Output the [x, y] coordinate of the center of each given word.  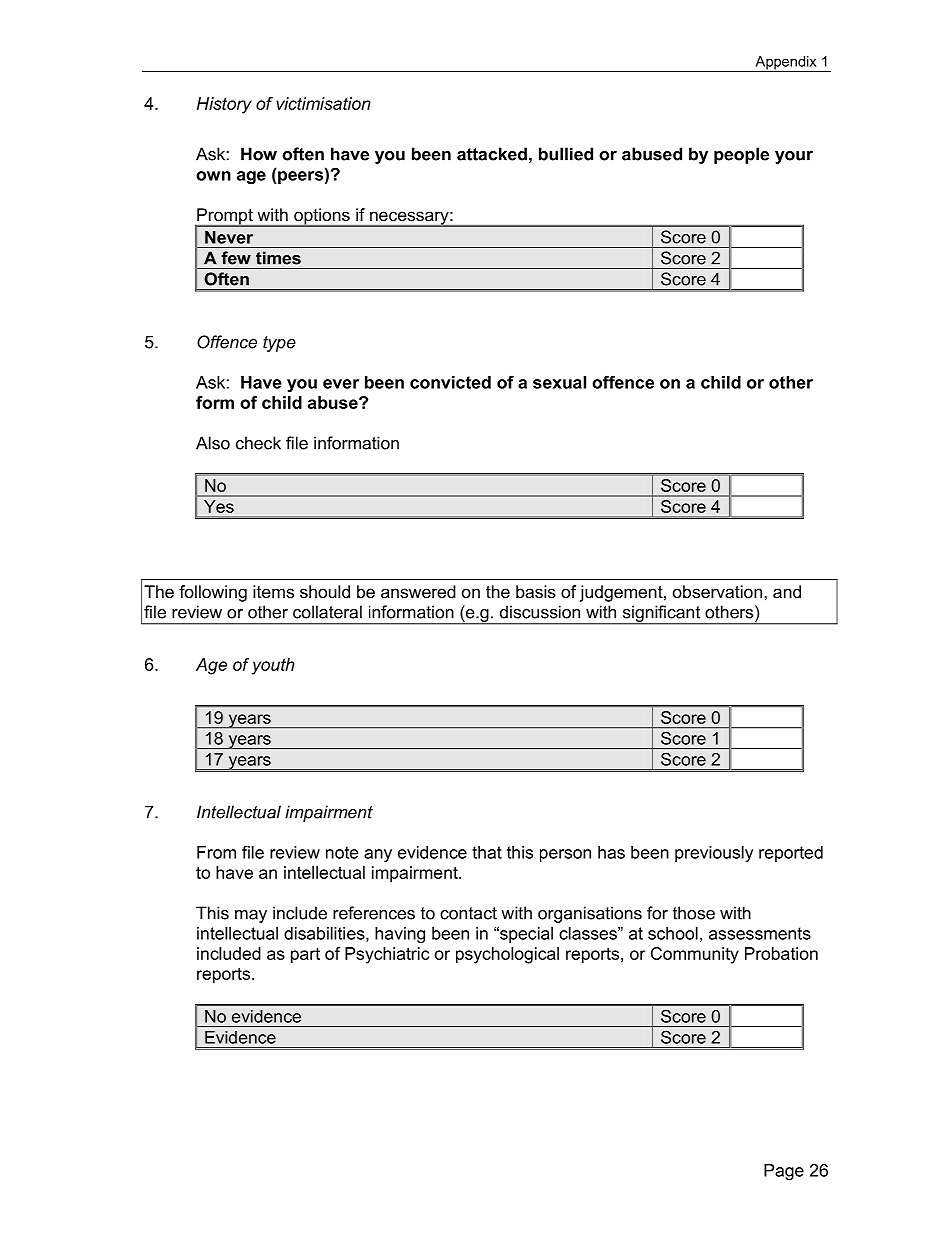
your [794, 157]
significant [661, 614]
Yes [219, 506]
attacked [492, 154]
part [305, 956]
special [525, 935]
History [224, 105]
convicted [450, 382]
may [251, 916]
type [279, 344]
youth [273, 666]
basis [536, 591]
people [741, 155]
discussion [540, 612]
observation [717, 591]
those [694, 913]
